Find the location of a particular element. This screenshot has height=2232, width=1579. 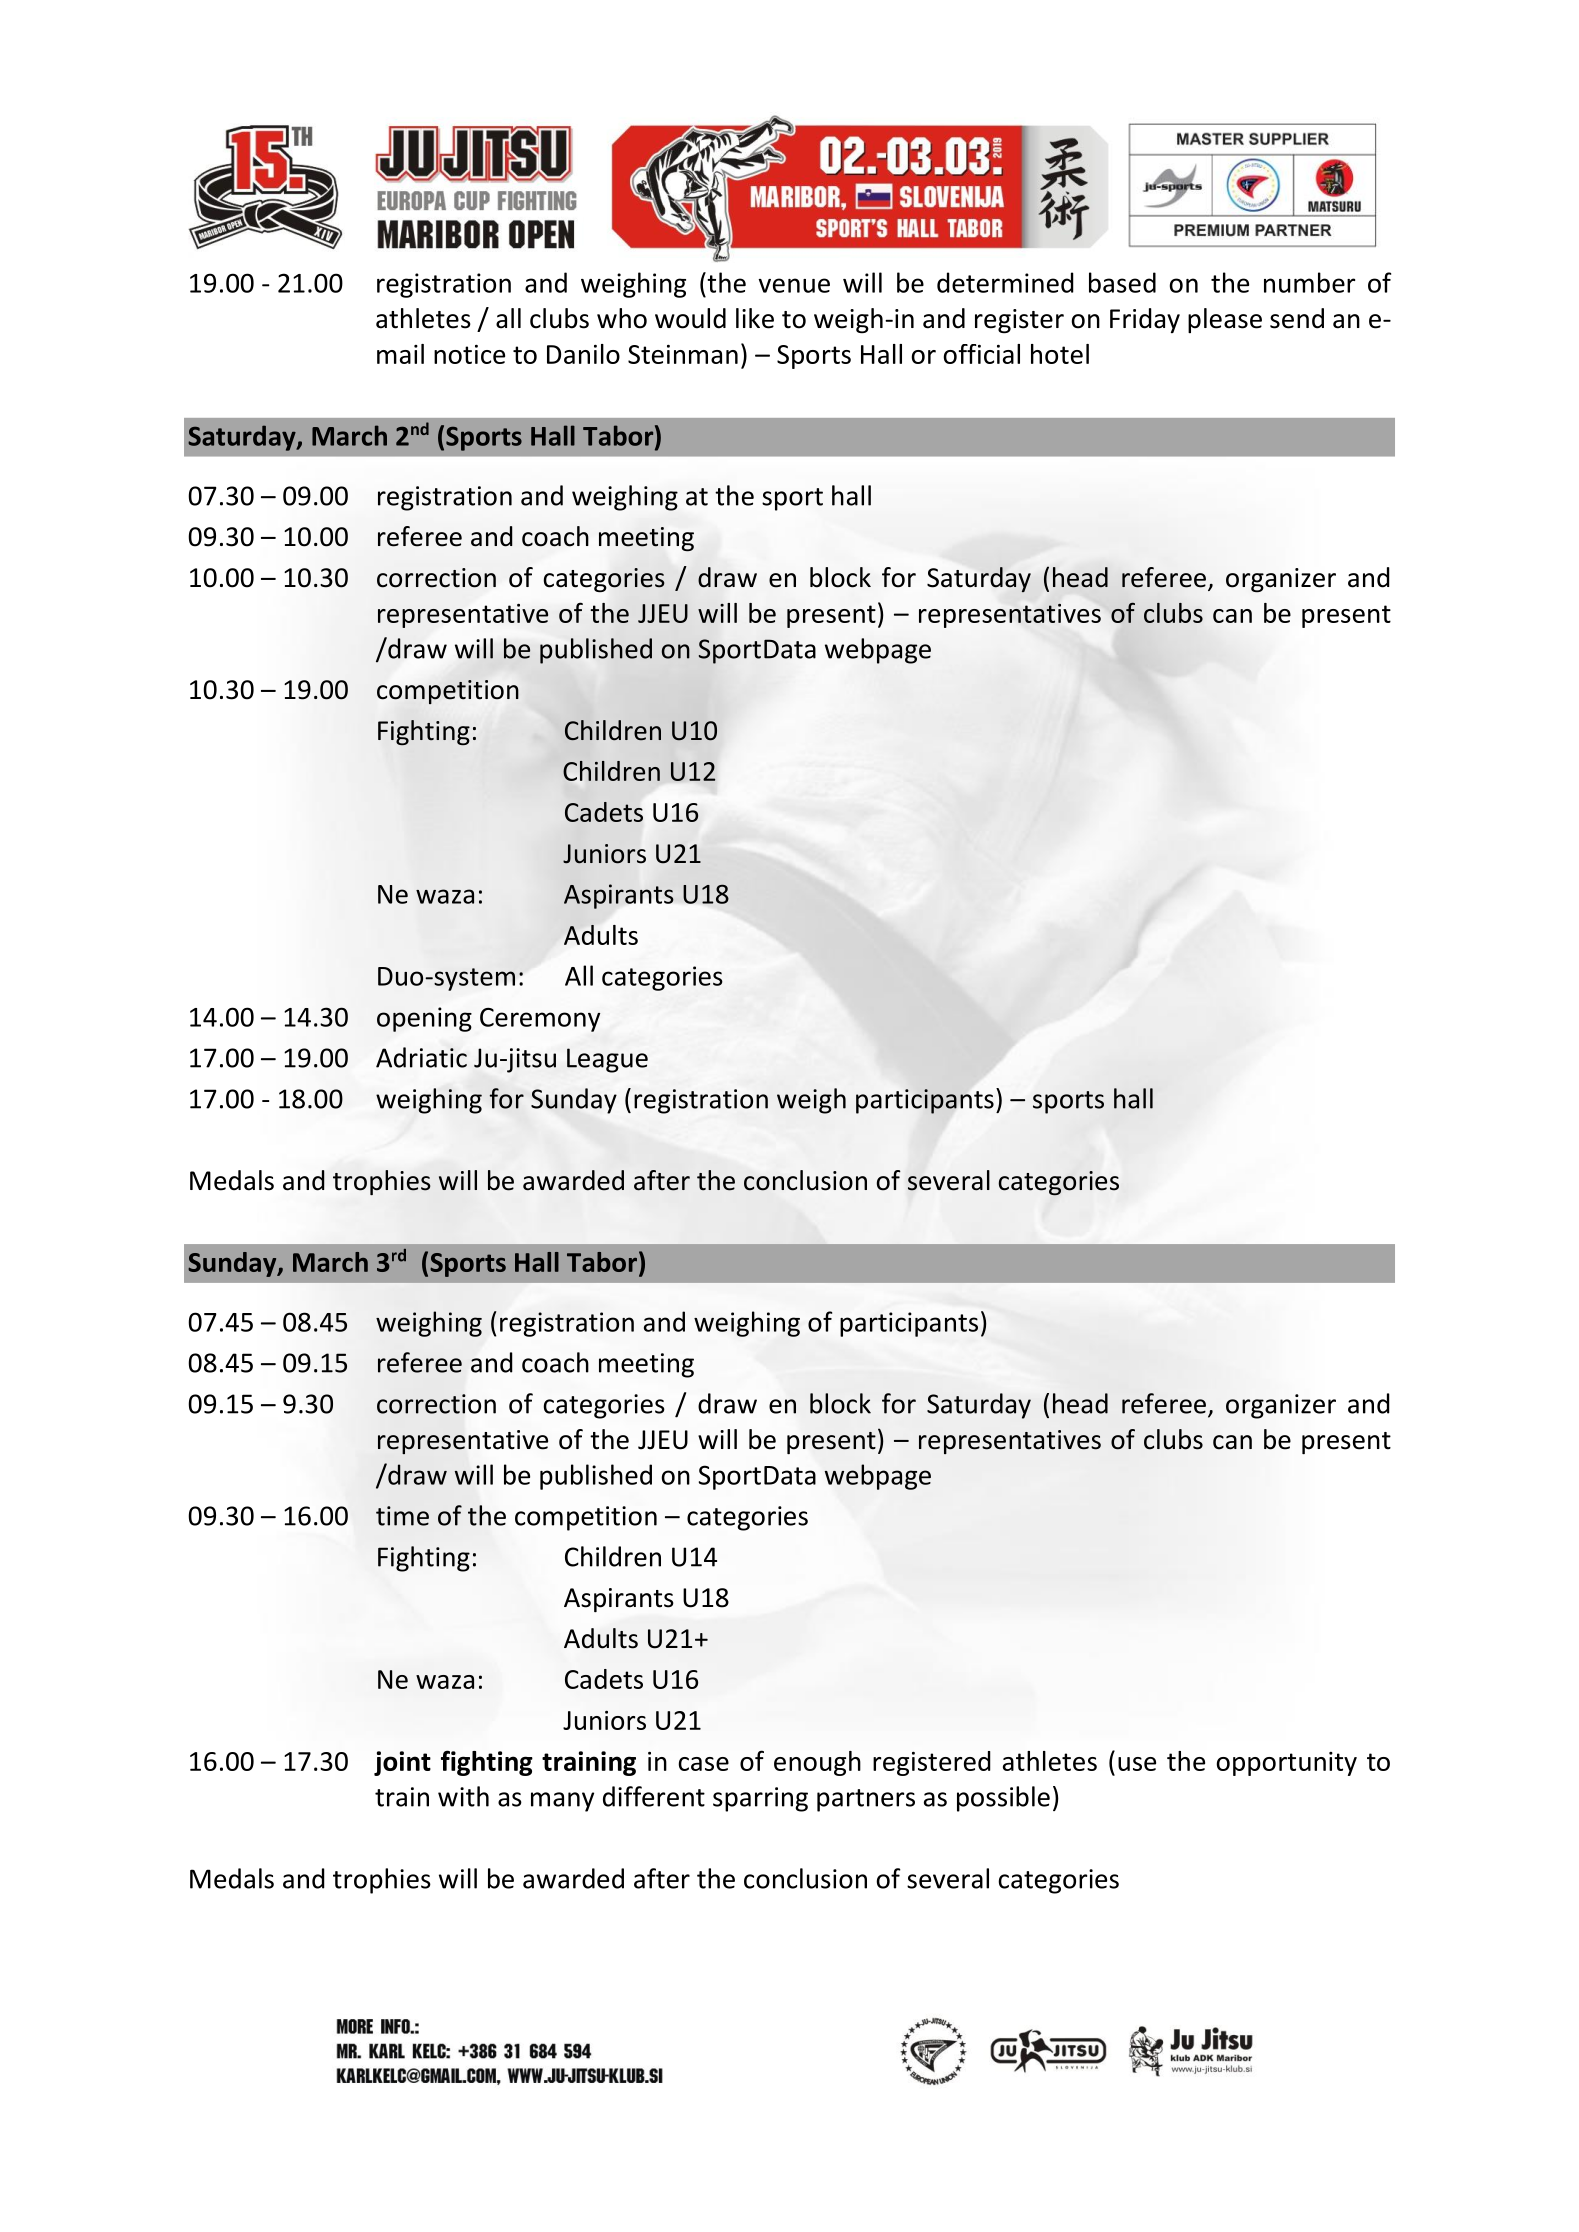

use is located at coordinates (1137, 1764).
